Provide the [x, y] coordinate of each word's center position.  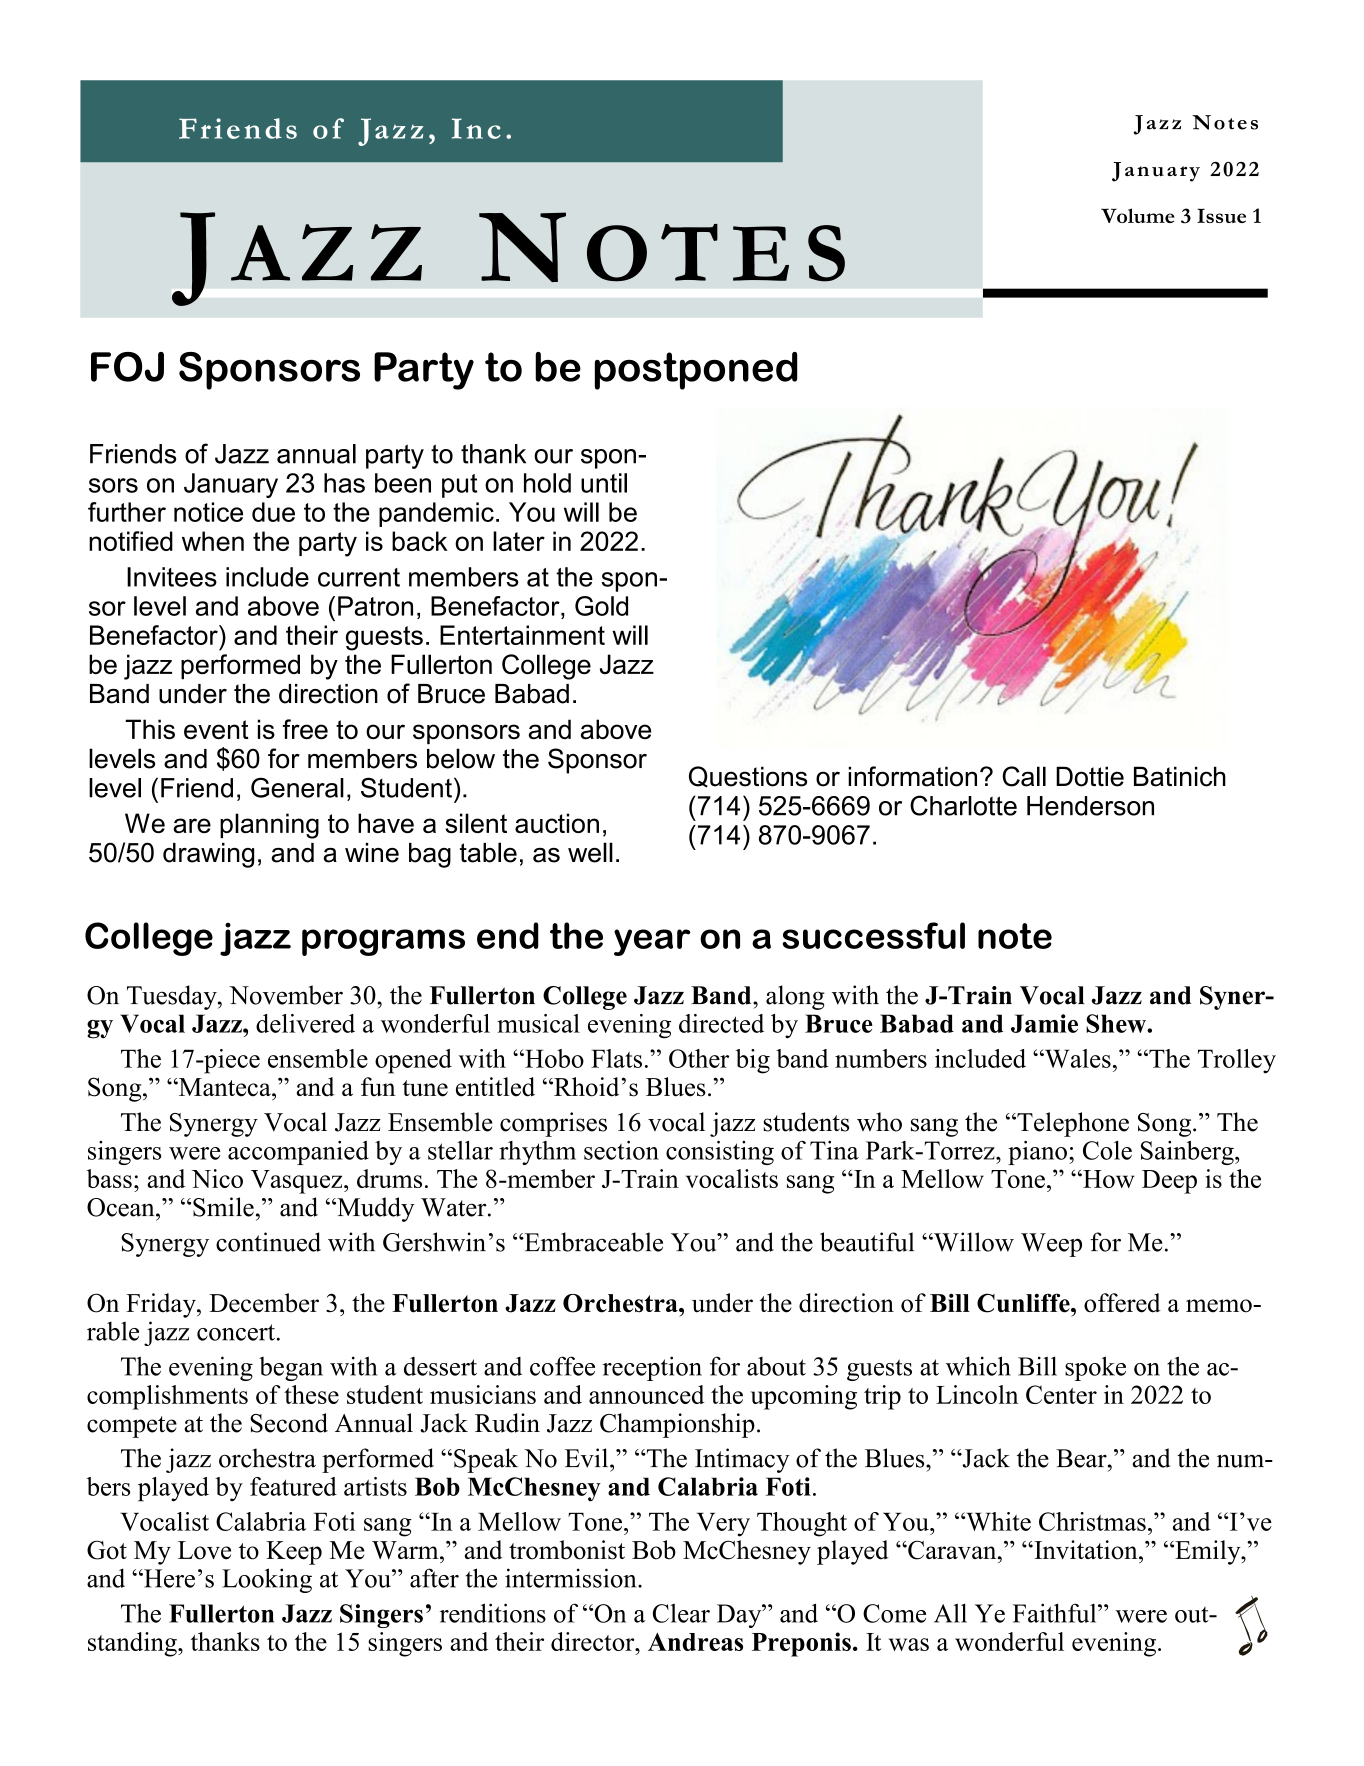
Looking [267, 1580]
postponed [696, 371]
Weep [1051, 1245]
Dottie [1090, 776]
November [286, 995]
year [652, 942]
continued [268, 1242]
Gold [601, 606]
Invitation [1086, 1550]
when [213, 541]
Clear [681, 1613]
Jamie [1044, 1023]
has [344, 483]
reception [652, 1368]
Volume [1138, 215]
